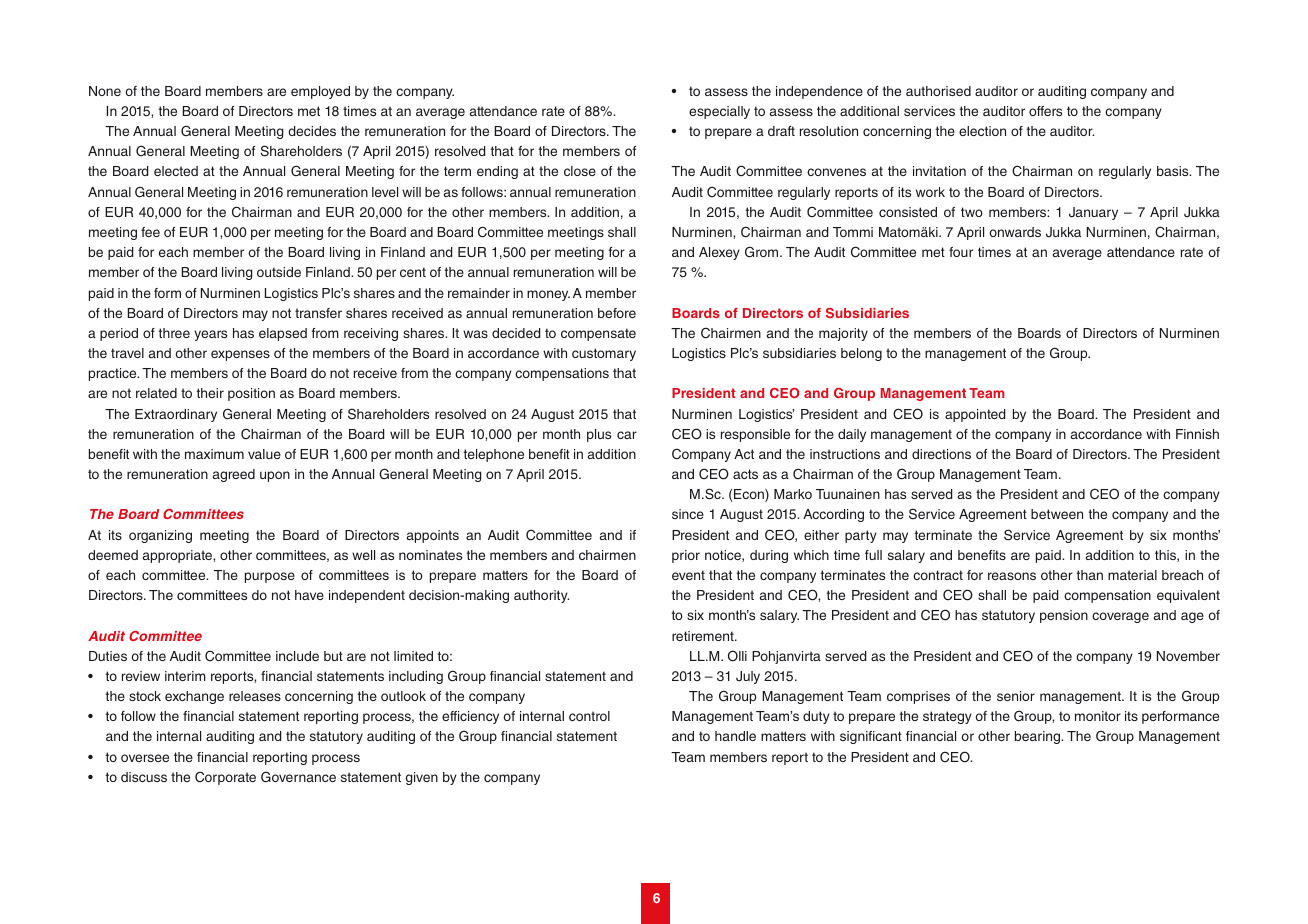  I want to click on expenses, so click(240, 355).
